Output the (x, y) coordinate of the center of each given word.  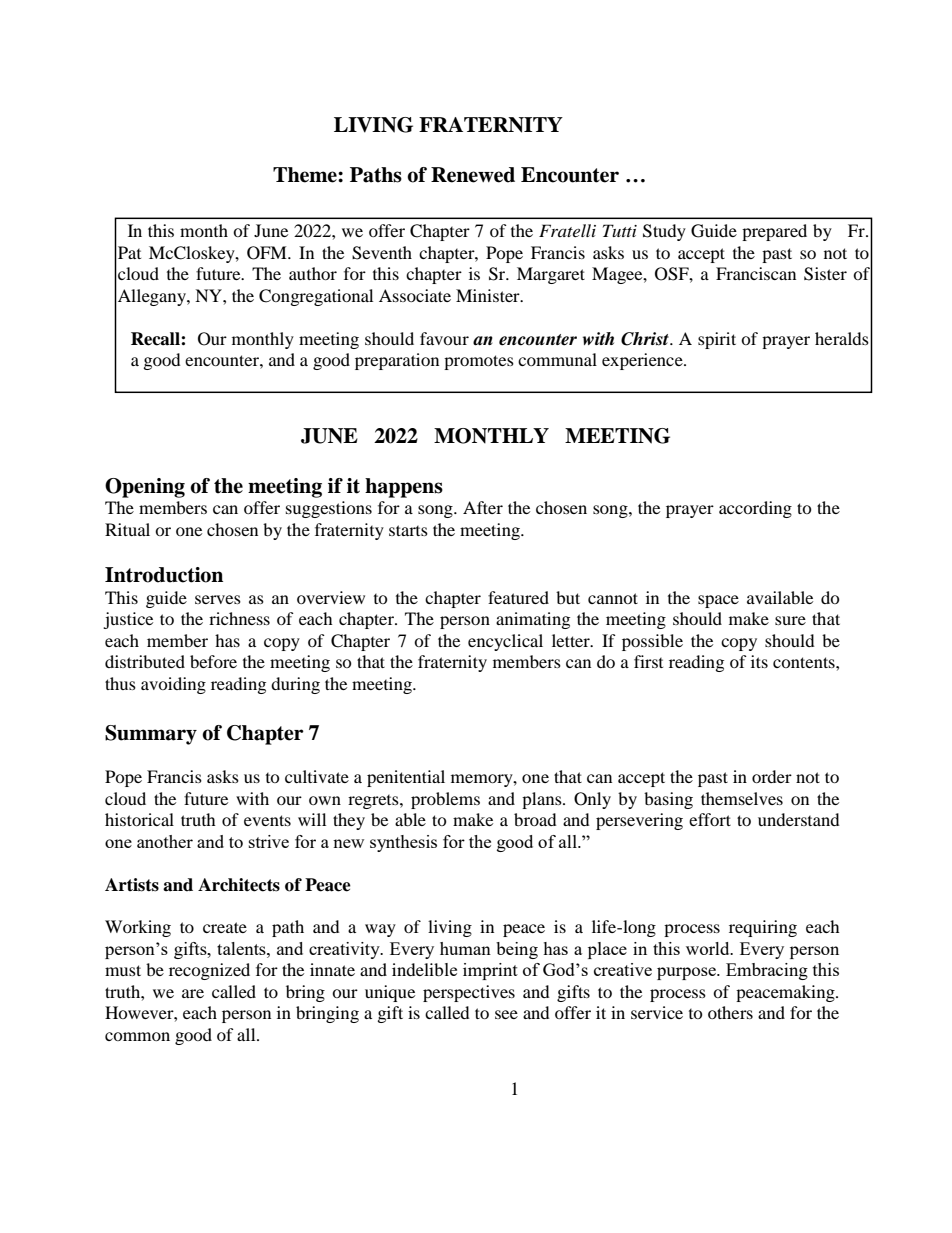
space (718, 601)
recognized (209, 971)
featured (518, 597)
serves (218, 599)
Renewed (473, 175)
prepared (774, 232)
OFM (268, 253)
